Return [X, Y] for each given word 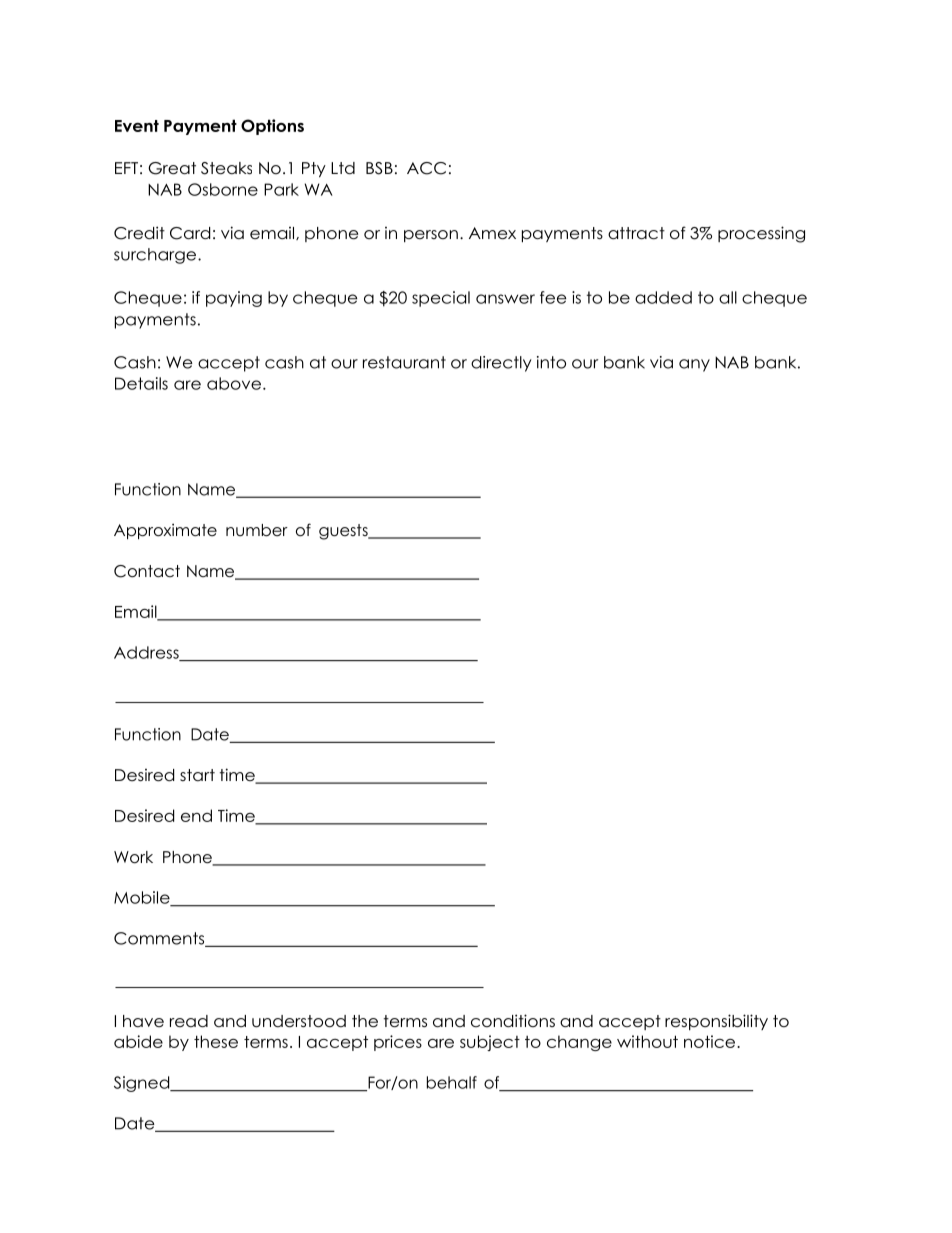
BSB [379, 168]
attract [636, 233]
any [694, 365]
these [216, 1041]
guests [344, 532]
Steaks [226, 168]
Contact [147, 571]
